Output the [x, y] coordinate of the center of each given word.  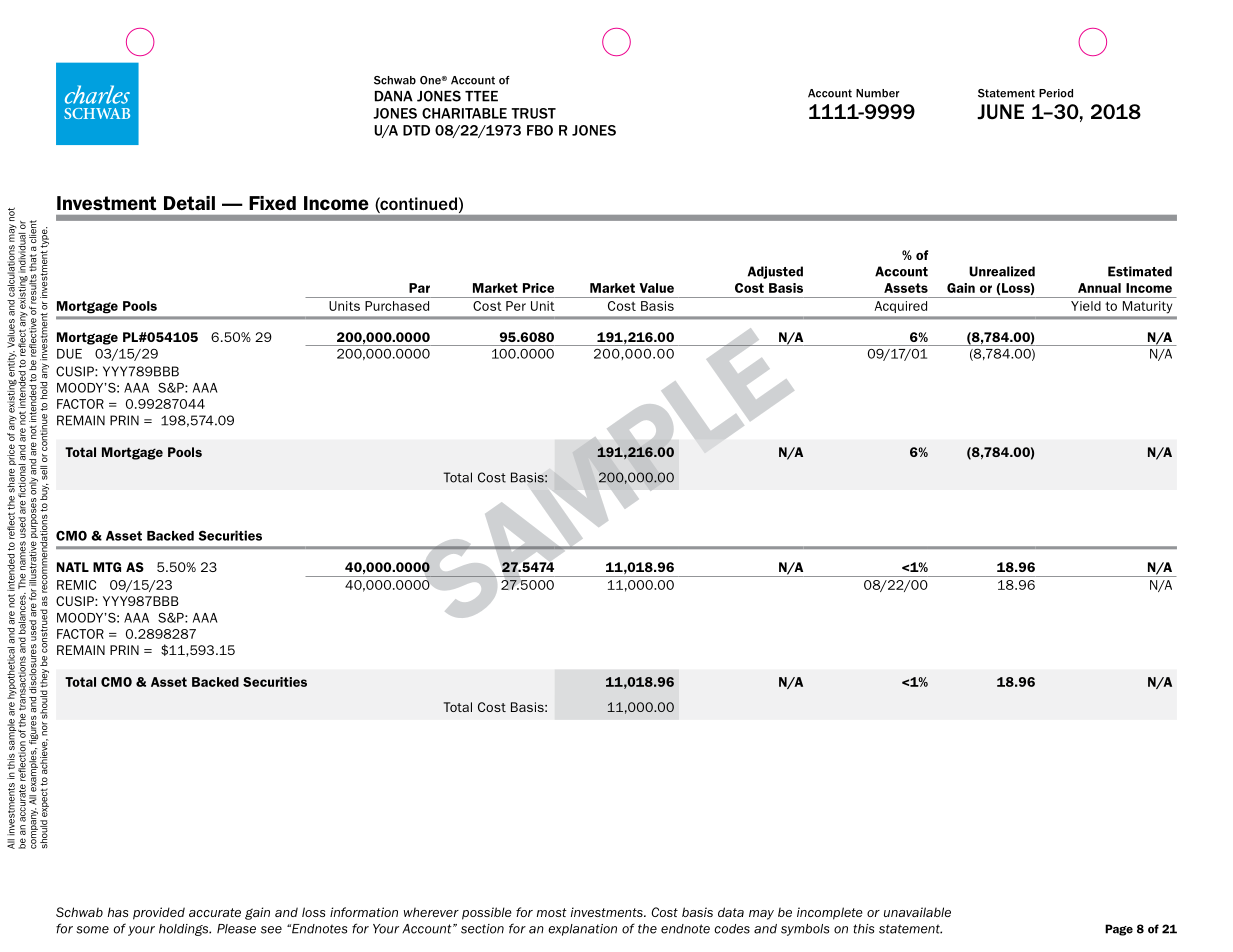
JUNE [1000, 112]
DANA [394, 96]
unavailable [917, 912]
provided [159, 913]
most [552, 912]
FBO [540, 130]
